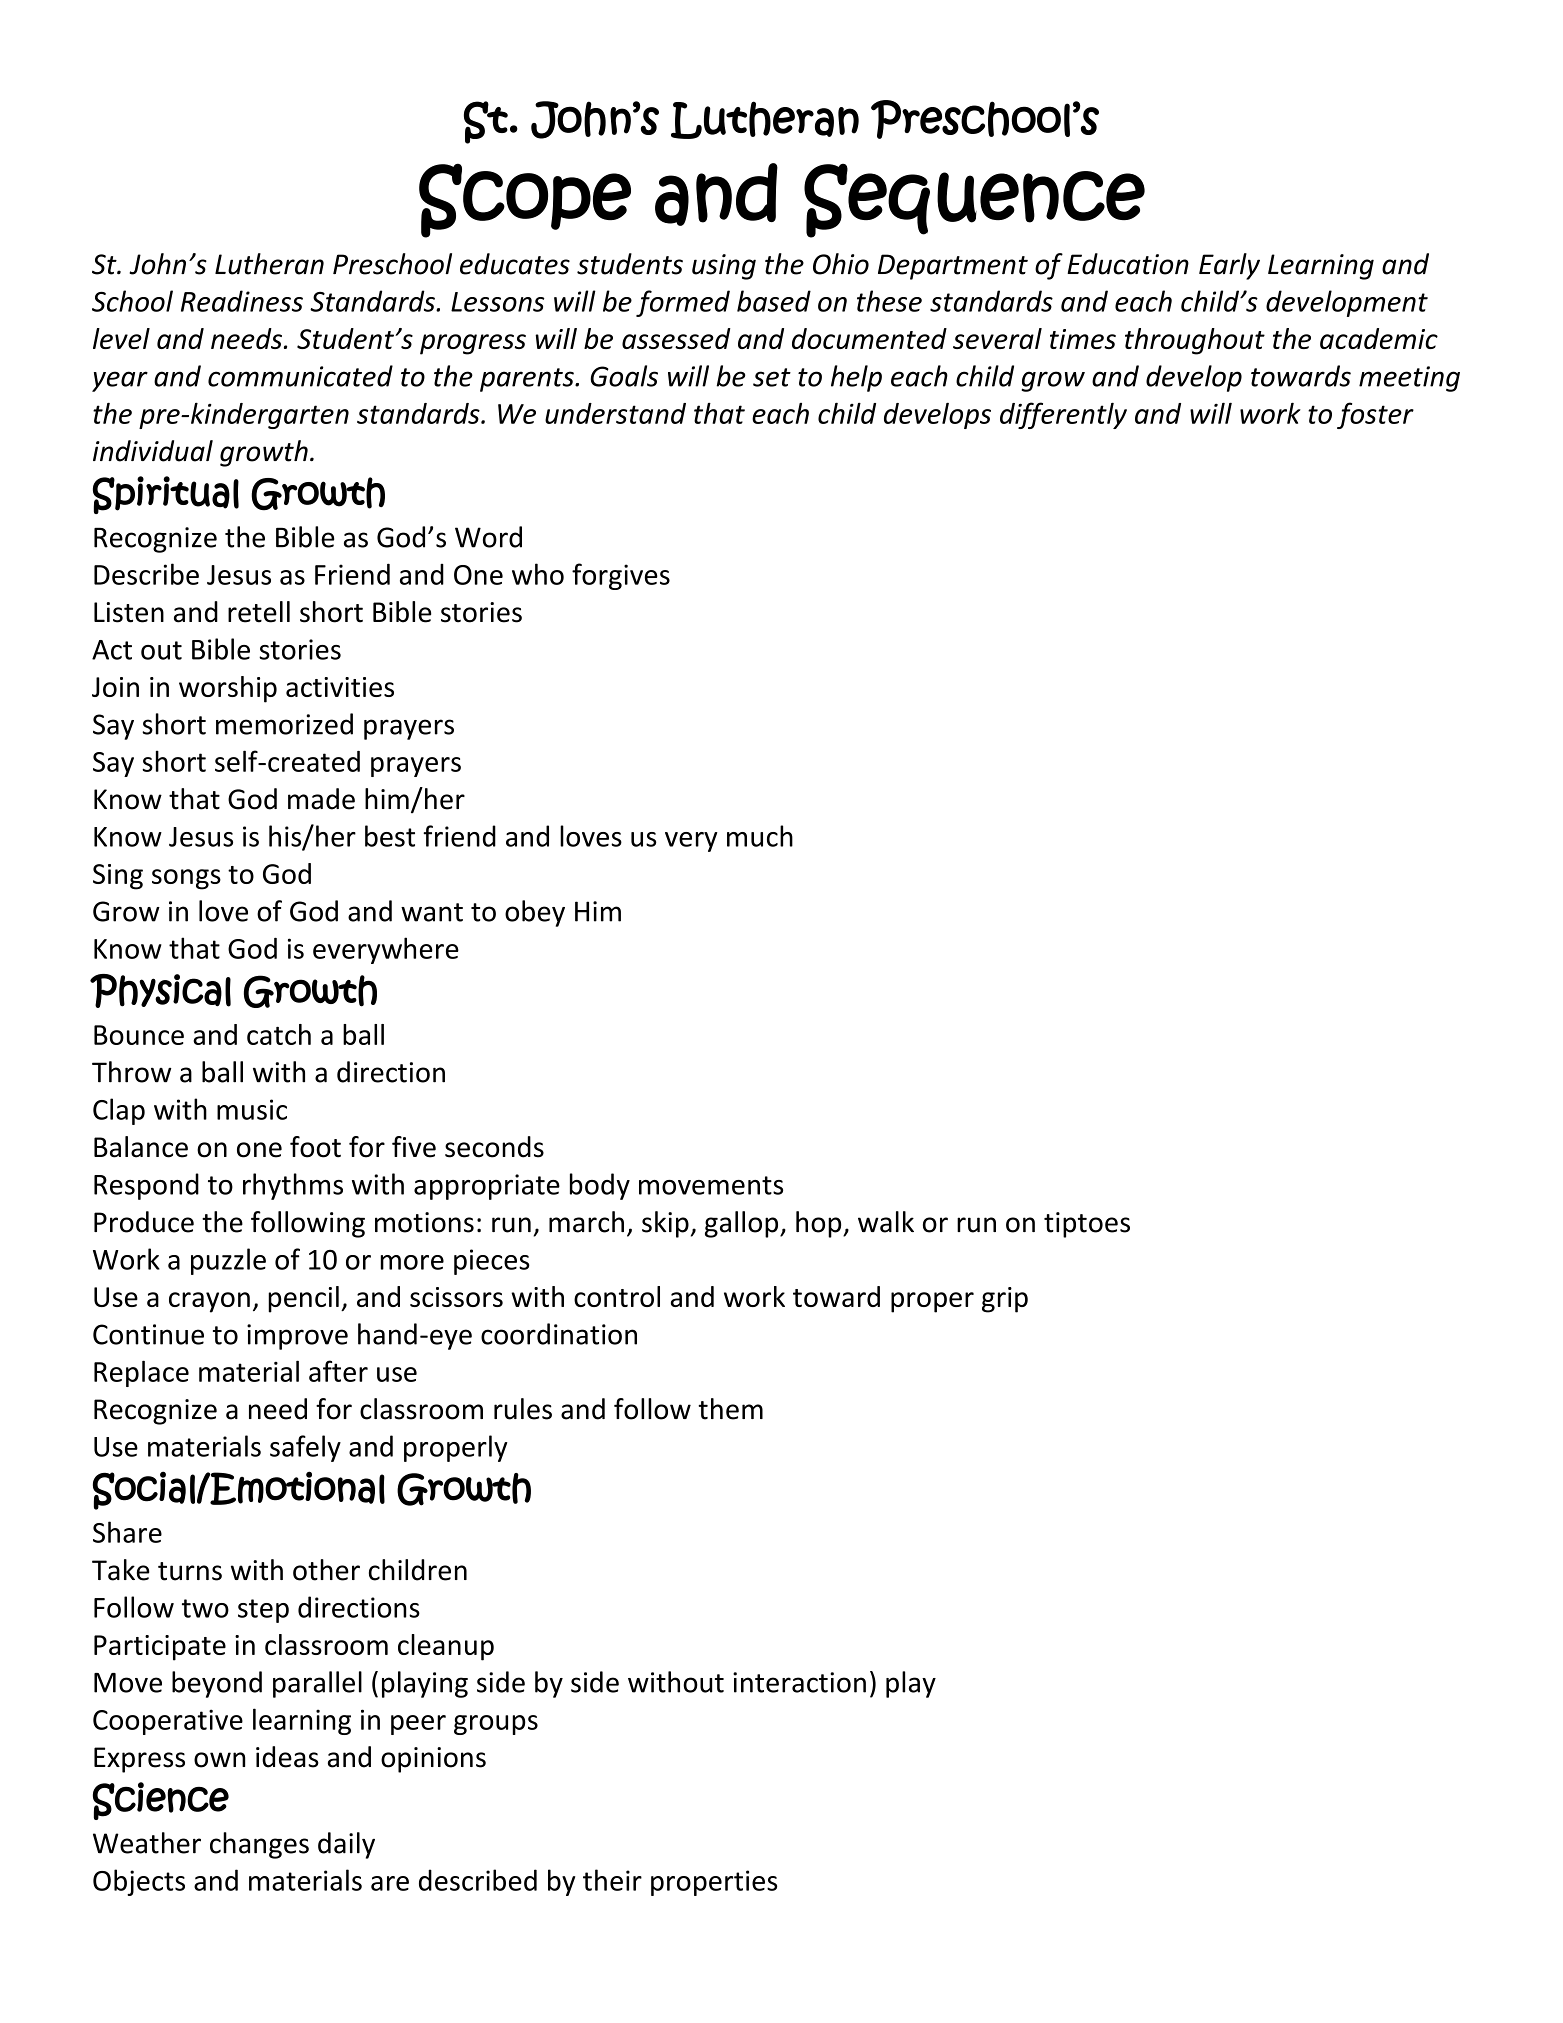  Describe the element at coordinates (242, 301) in the document. I see `Readiness` at that location.
